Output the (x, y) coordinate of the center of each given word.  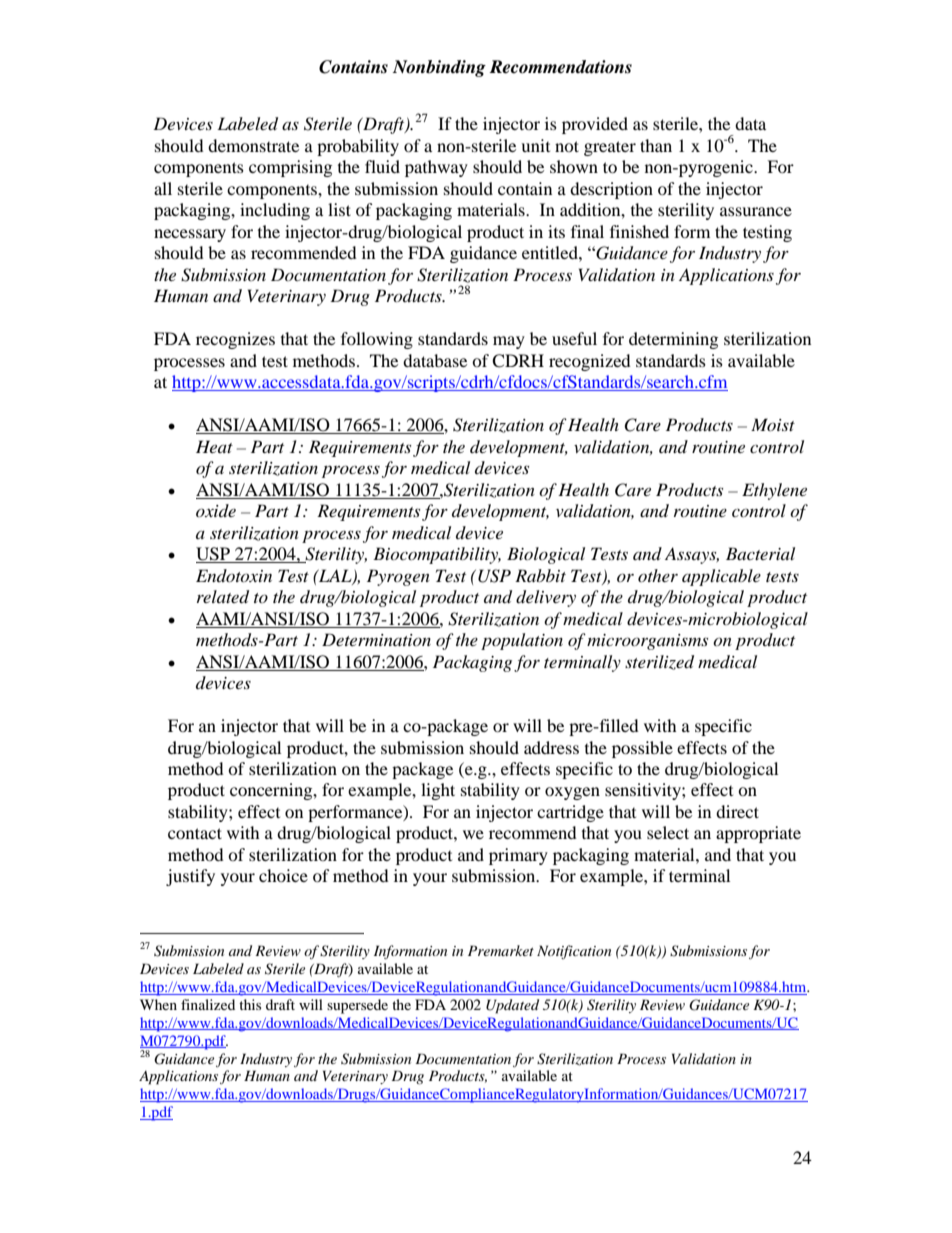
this (250, 1004)
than (656, 145)
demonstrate (253, 145)
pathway (436, 168)
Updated (512, 1006)
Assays (692, 555)
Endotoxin (234, 575)
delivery (546, 598)
